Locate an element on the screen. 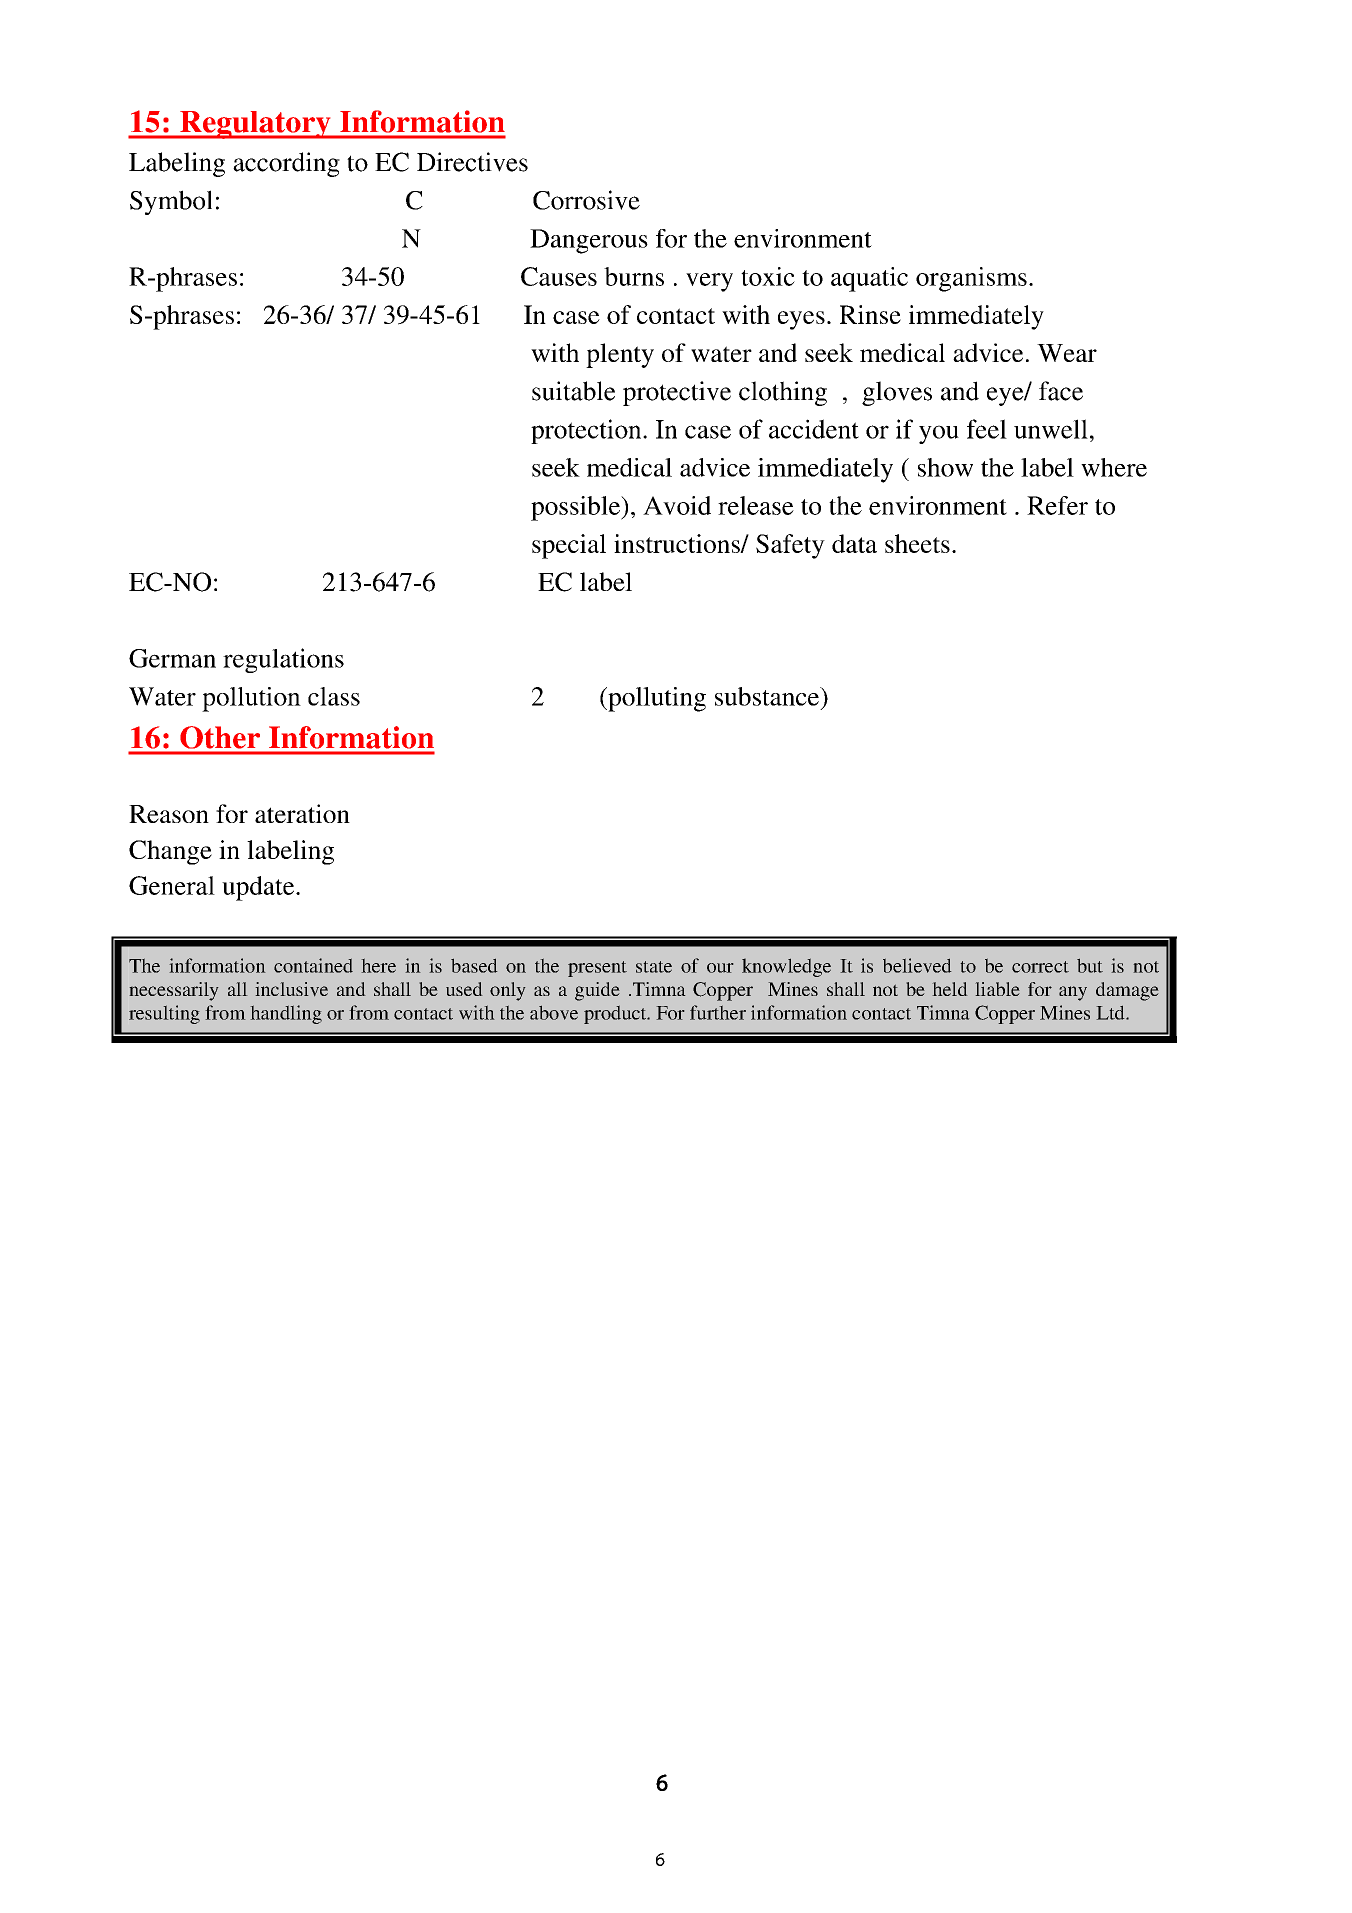  sheets is located at coordinates (917, 543).
